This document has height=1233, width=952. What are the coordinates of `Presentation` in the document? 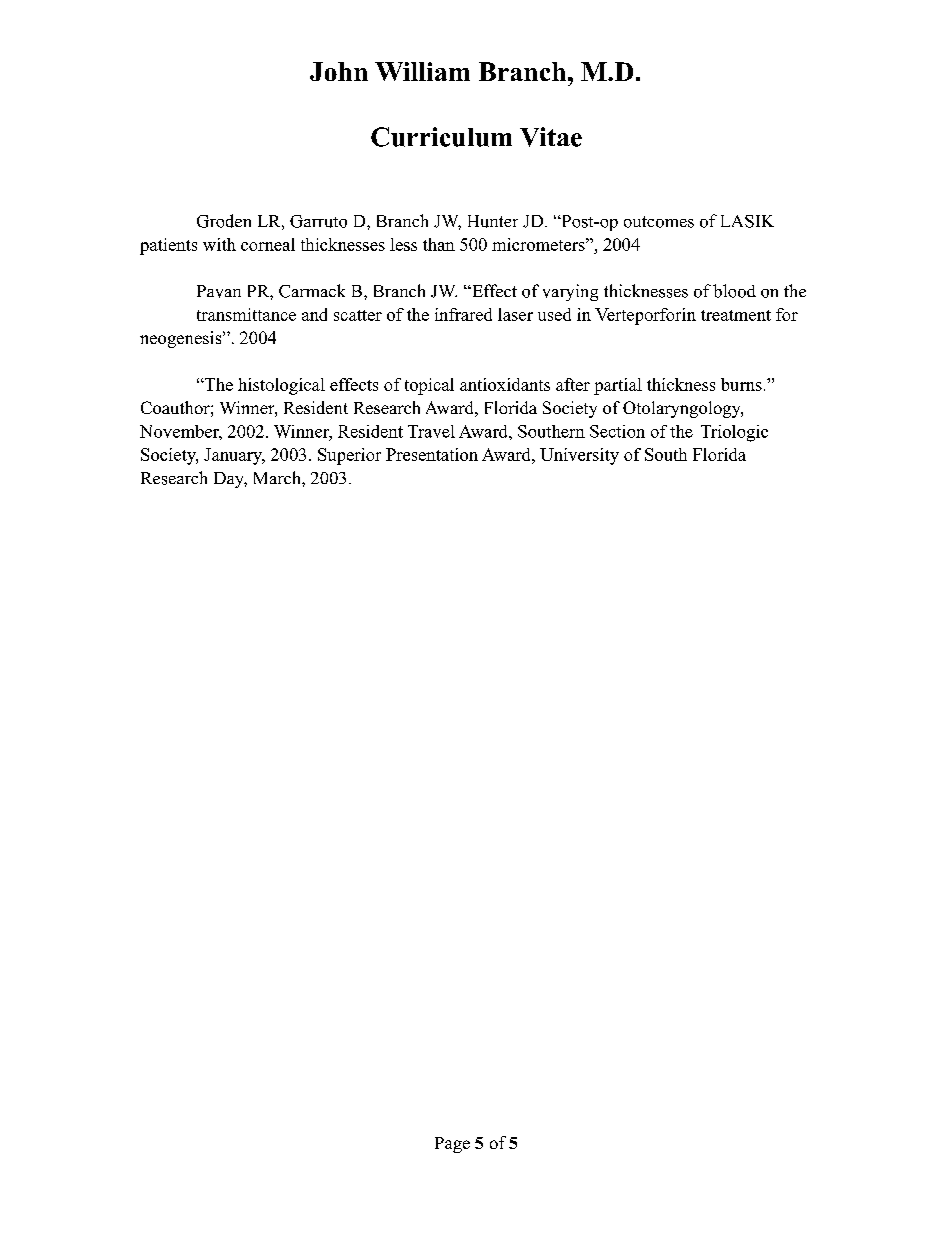 It's located at (432, 454).
